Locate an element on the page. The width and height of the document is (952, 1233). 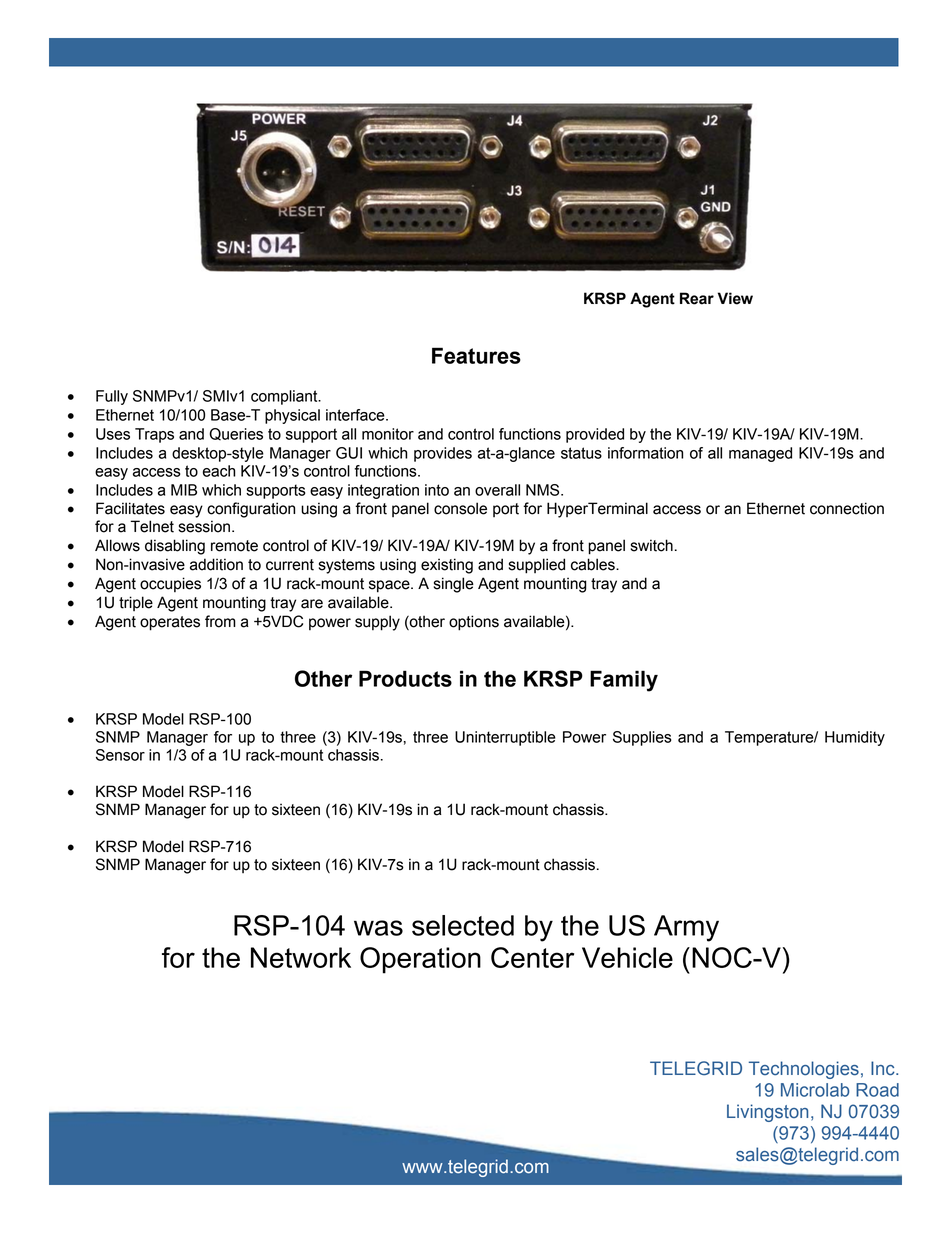
Technologies is located at coordinates (804, 1070).
